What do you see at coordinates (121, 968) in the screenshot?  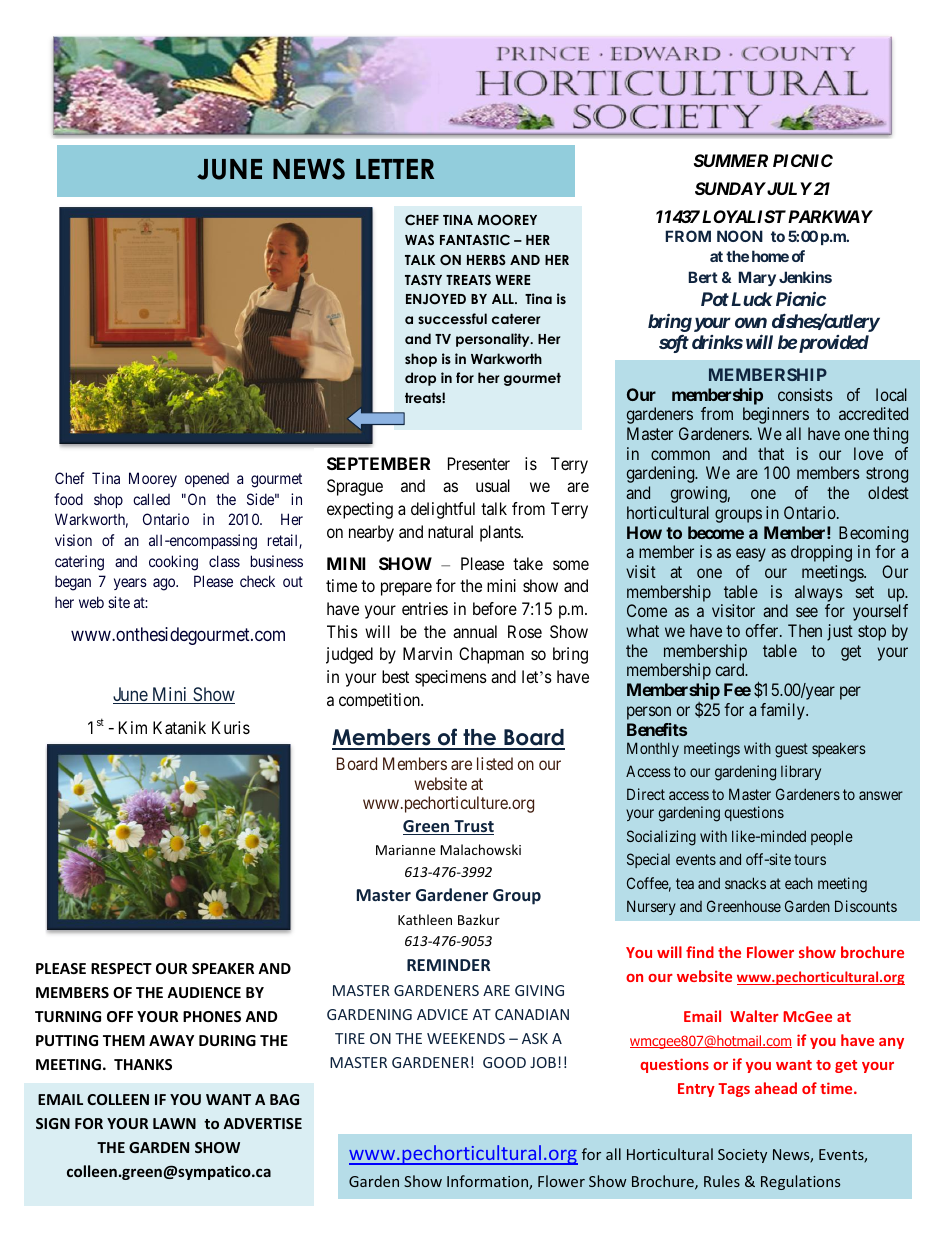 I see `RESPECT` at bounding box center [121, 968].
